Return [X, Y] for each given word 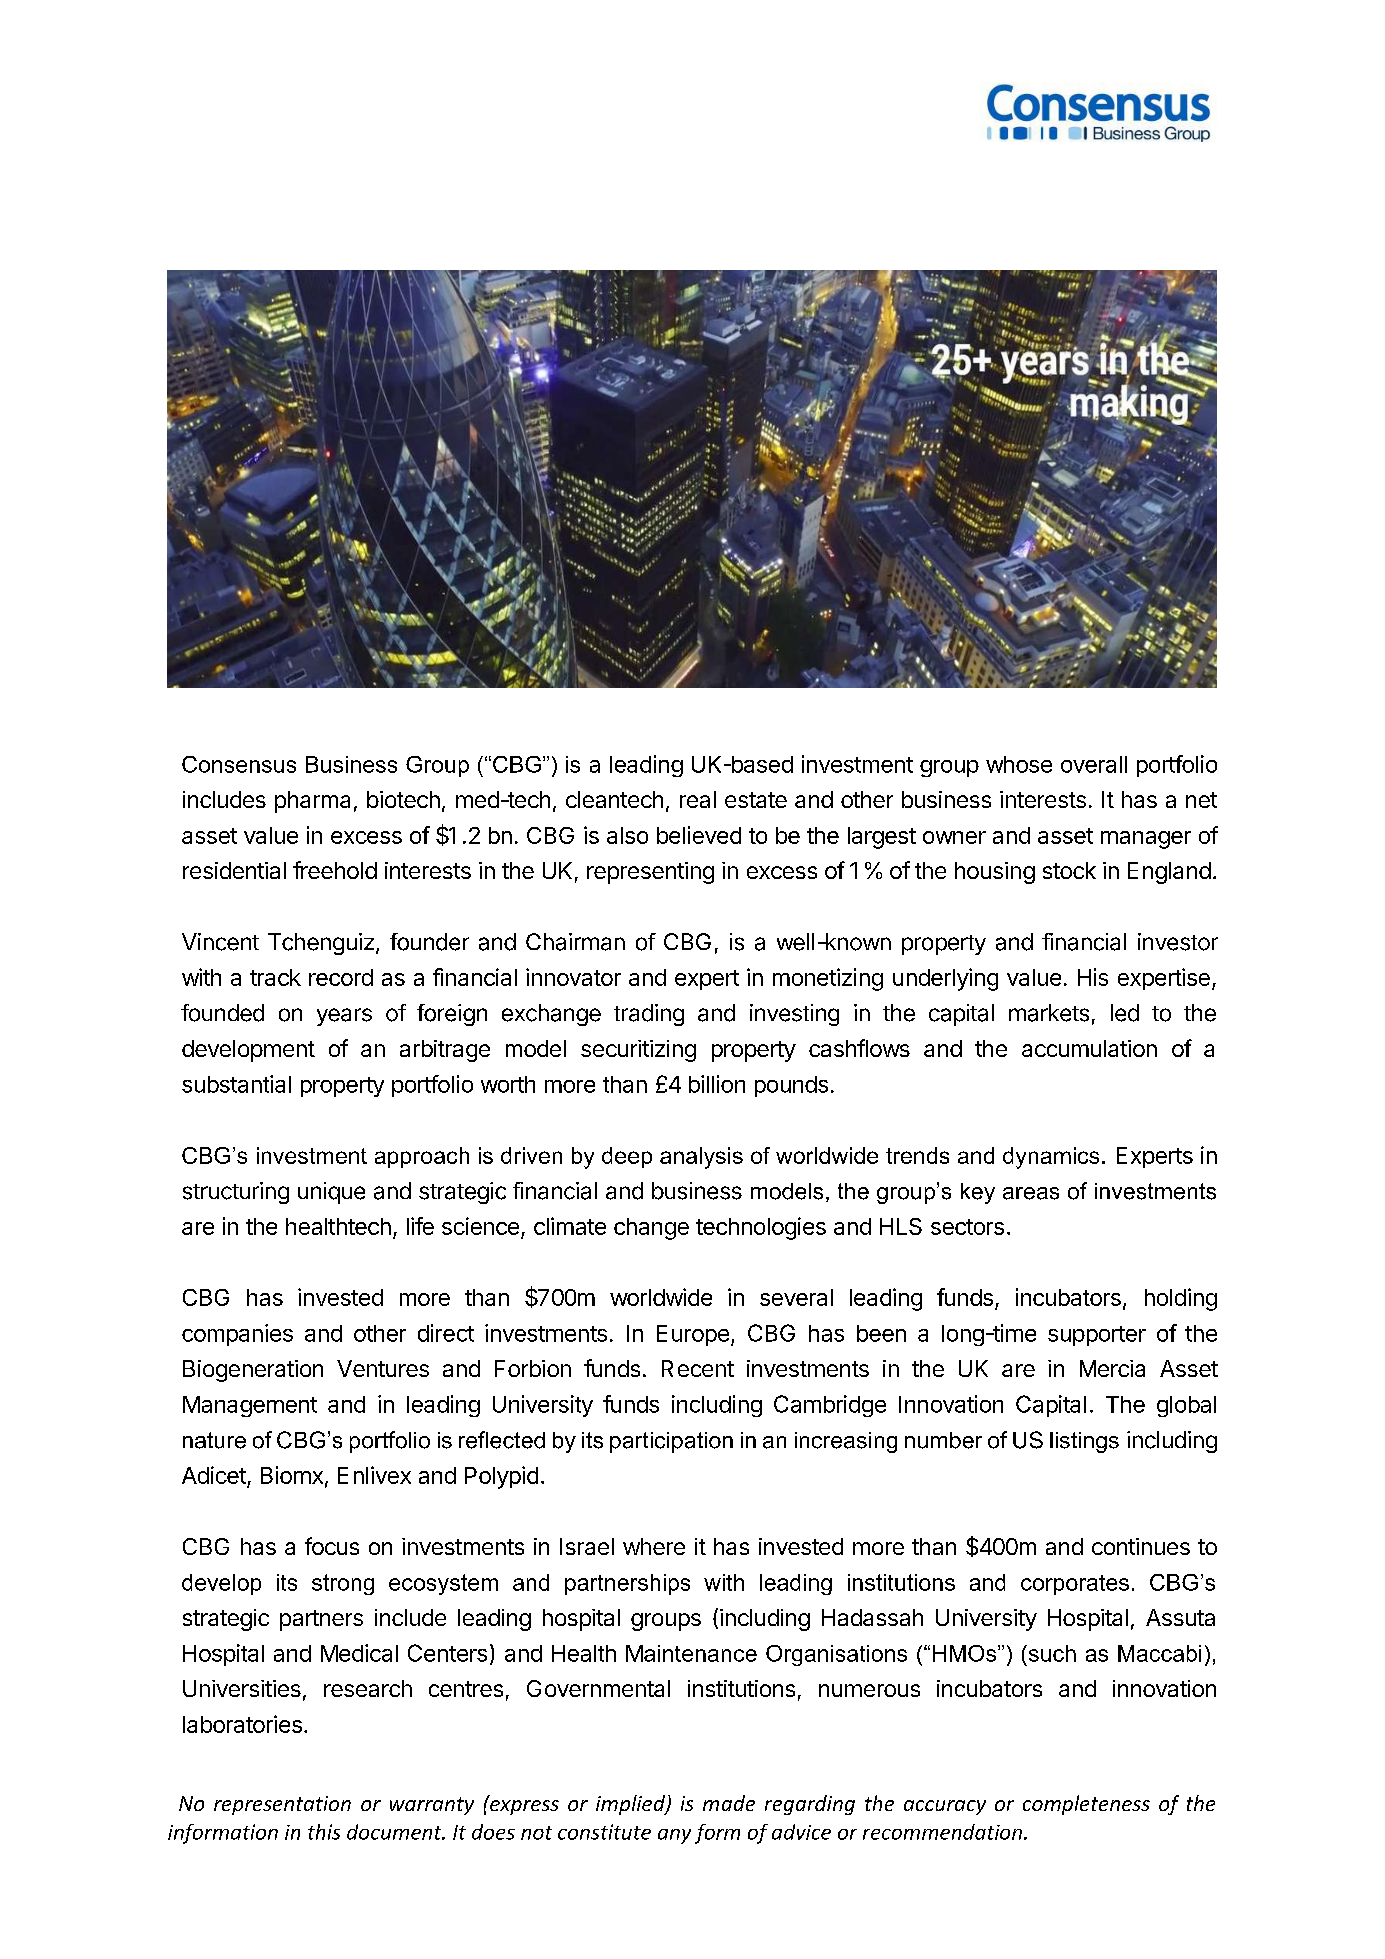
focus [332, 1546]
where [654, 1546]
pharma [312, 802]
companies [237, 1335]
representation [282, 1805]
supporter [1097, 1336]
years [344, 1017]
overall [1094, 764]
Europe [693, 1335]
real [698, 799]
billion [717, 1084]
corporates [1075, 1585]
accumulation [1089, 1048]
